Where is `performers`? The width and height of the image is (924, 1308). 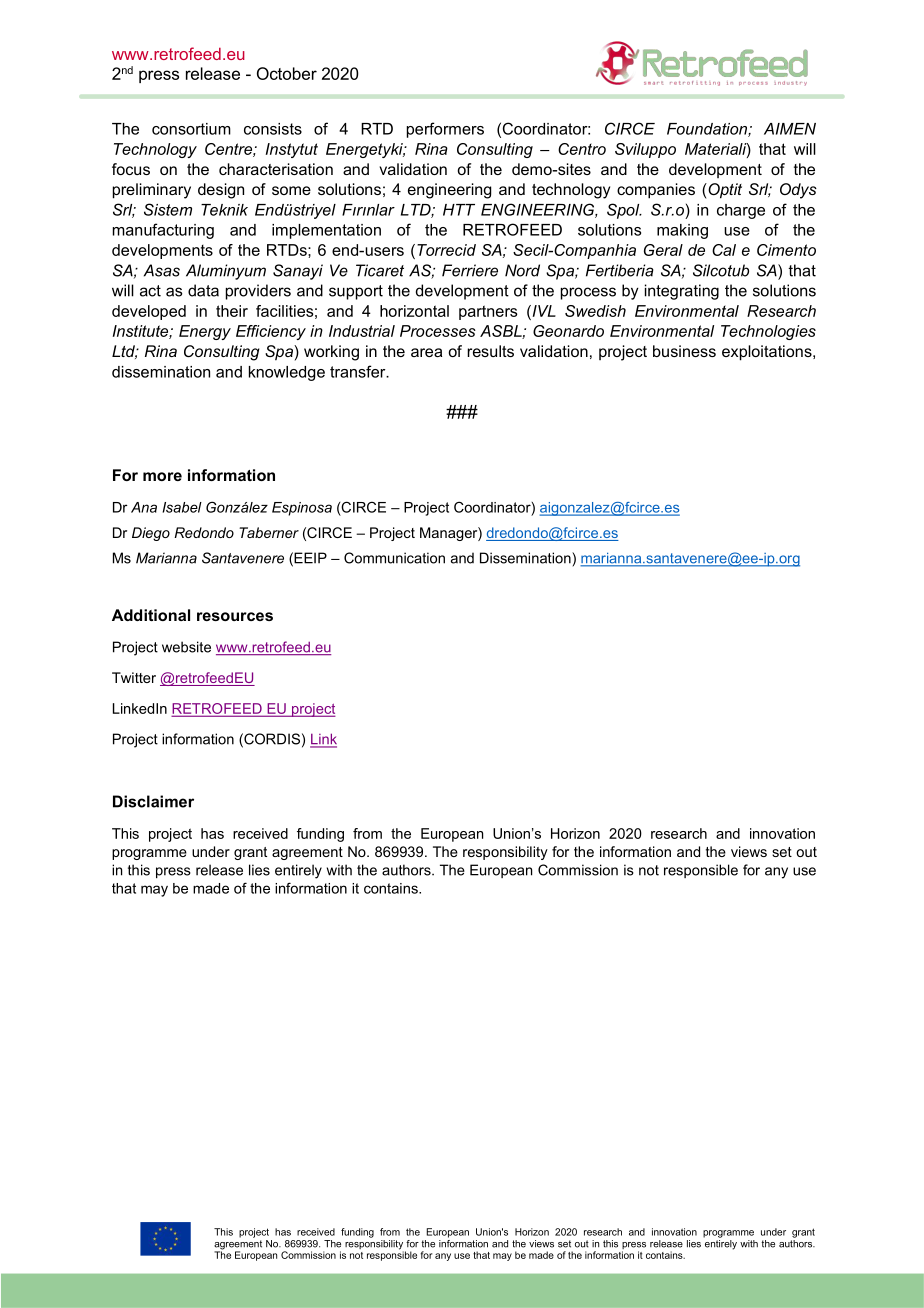 performers is located at coordinates (445, 130).
